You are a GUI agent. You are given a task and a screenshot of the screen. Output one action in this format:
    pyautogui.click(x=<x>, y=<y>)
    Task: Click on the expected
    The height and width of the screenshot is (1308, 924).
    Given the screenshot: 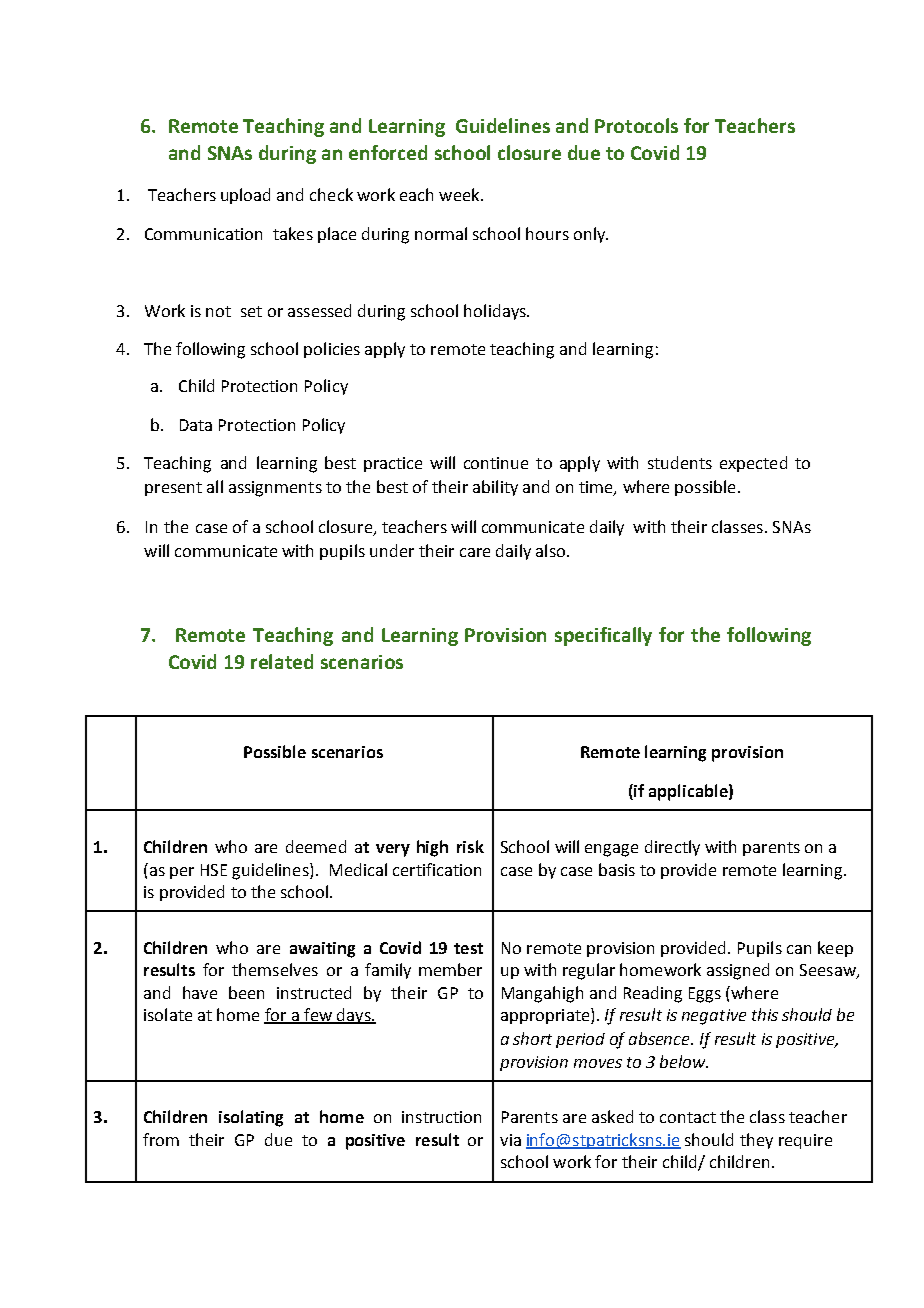 What is the action you would take?
    pyautogui.click(x=753, y=464)
